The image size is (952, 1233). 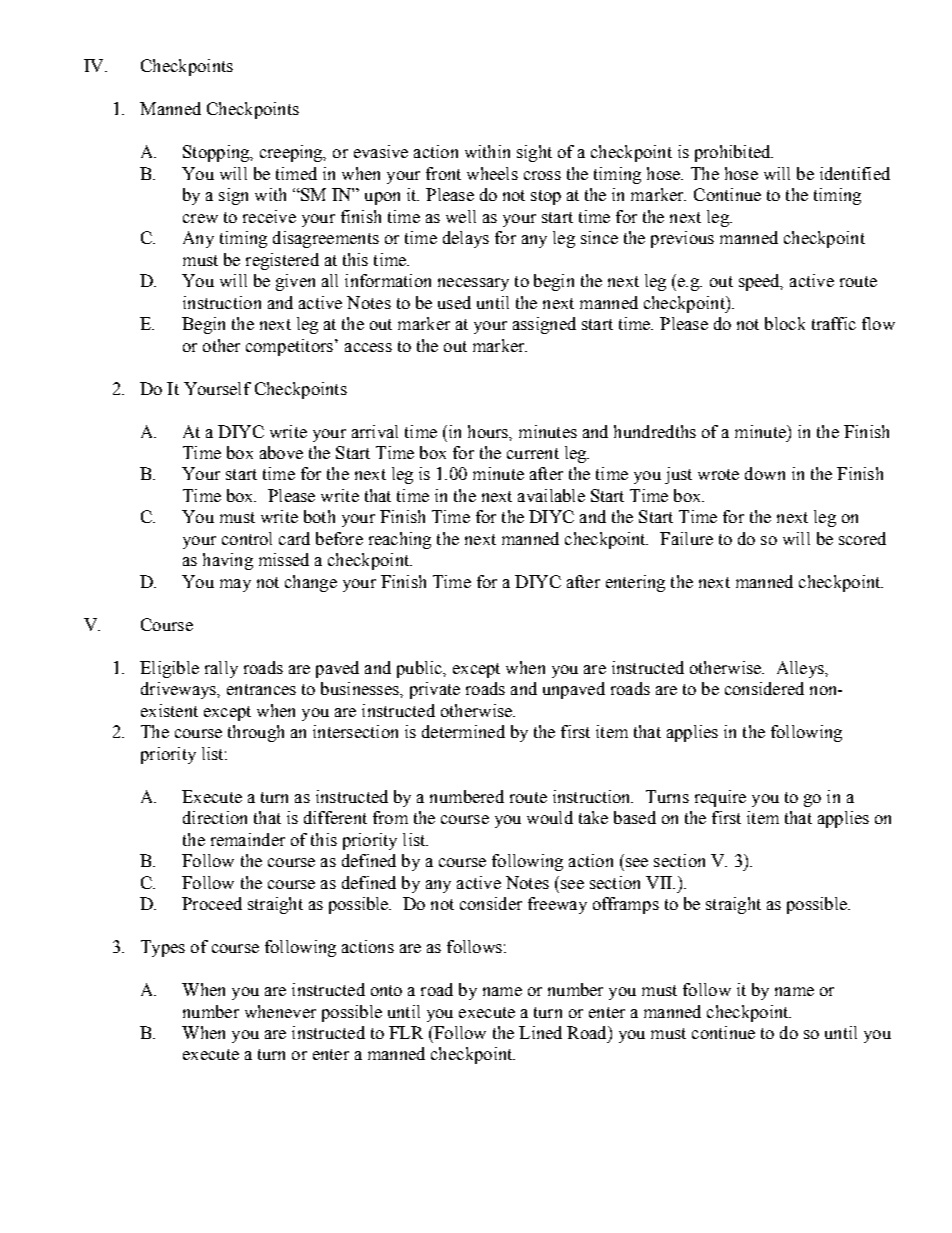 I want to click on creeping, so click(x=292, y=153).
